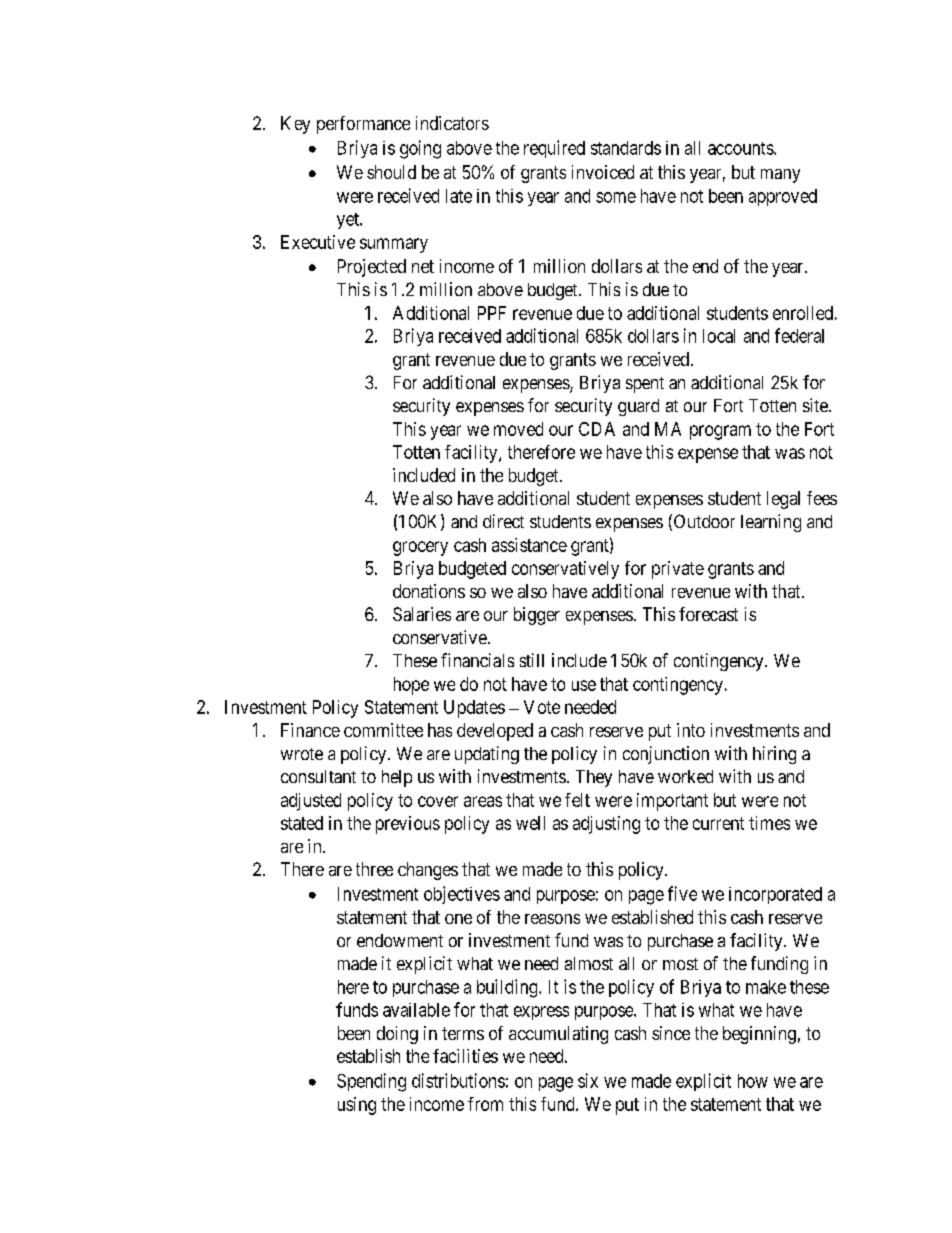 Image resolution: width=952 pixels, height=1233 pixels. I want to click on required, so click(554, 149).
